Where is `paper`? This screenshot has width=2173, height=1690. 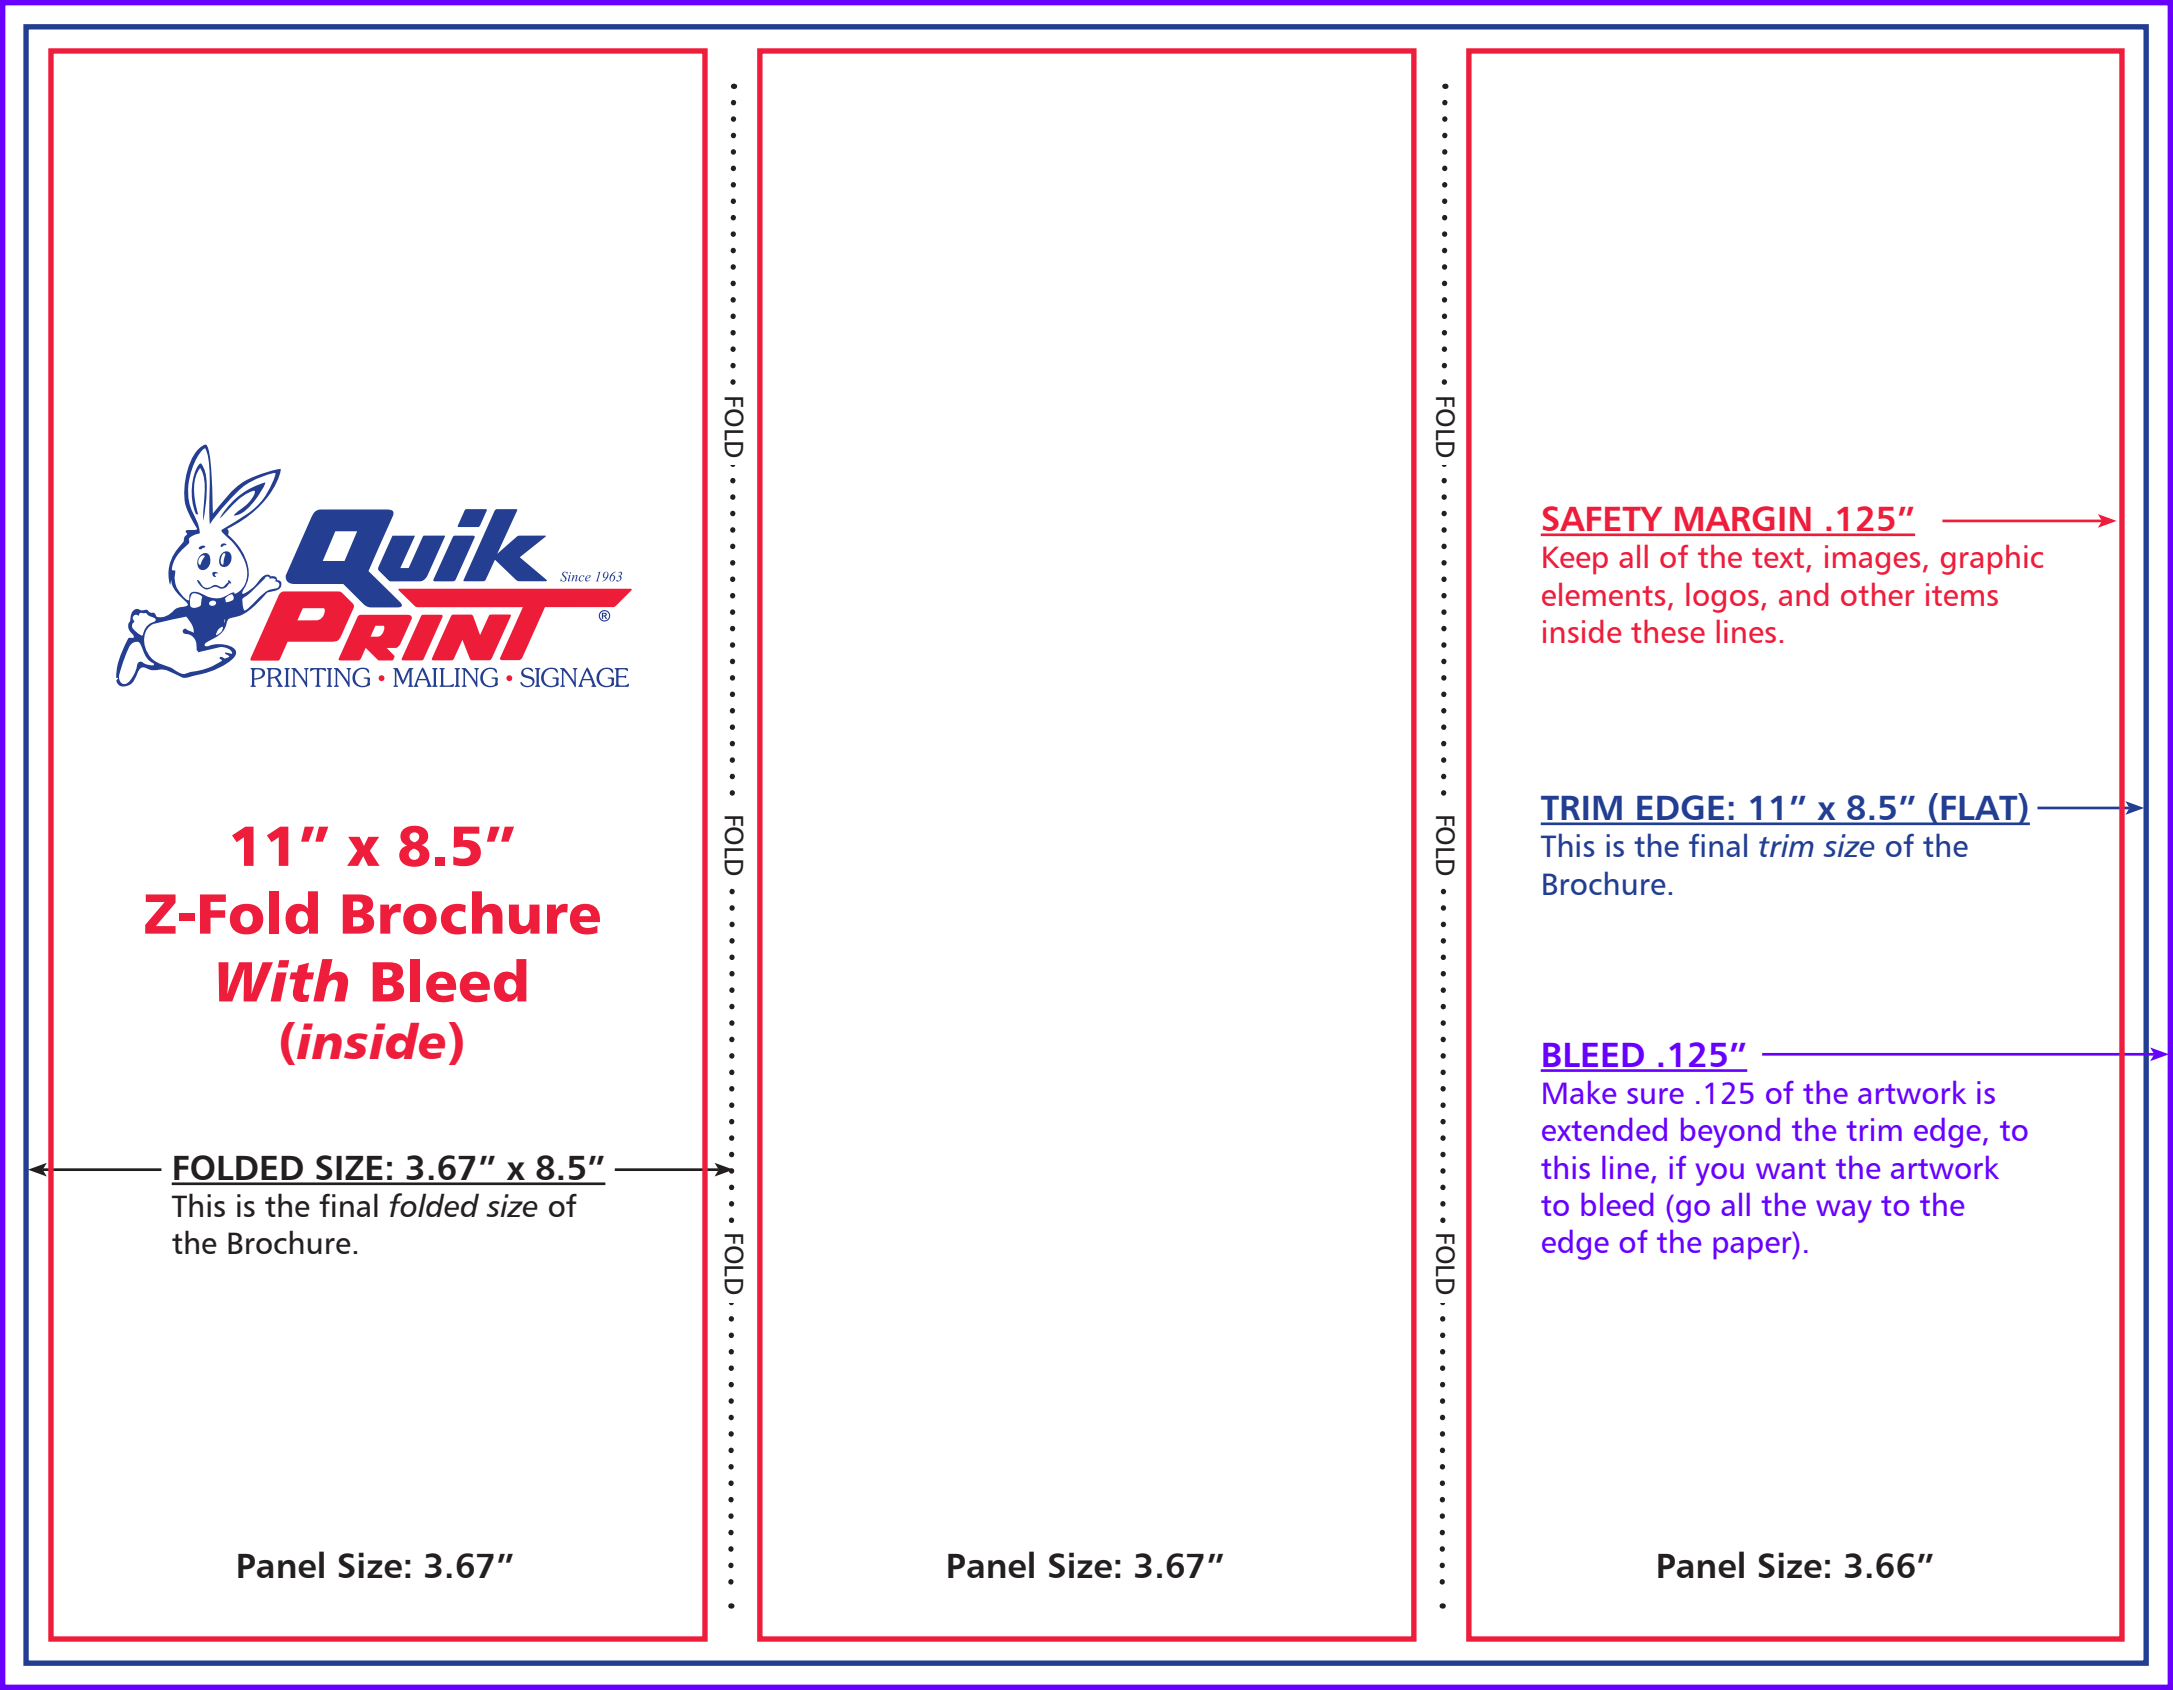
paper is located at coordinates (1753, 1248).
